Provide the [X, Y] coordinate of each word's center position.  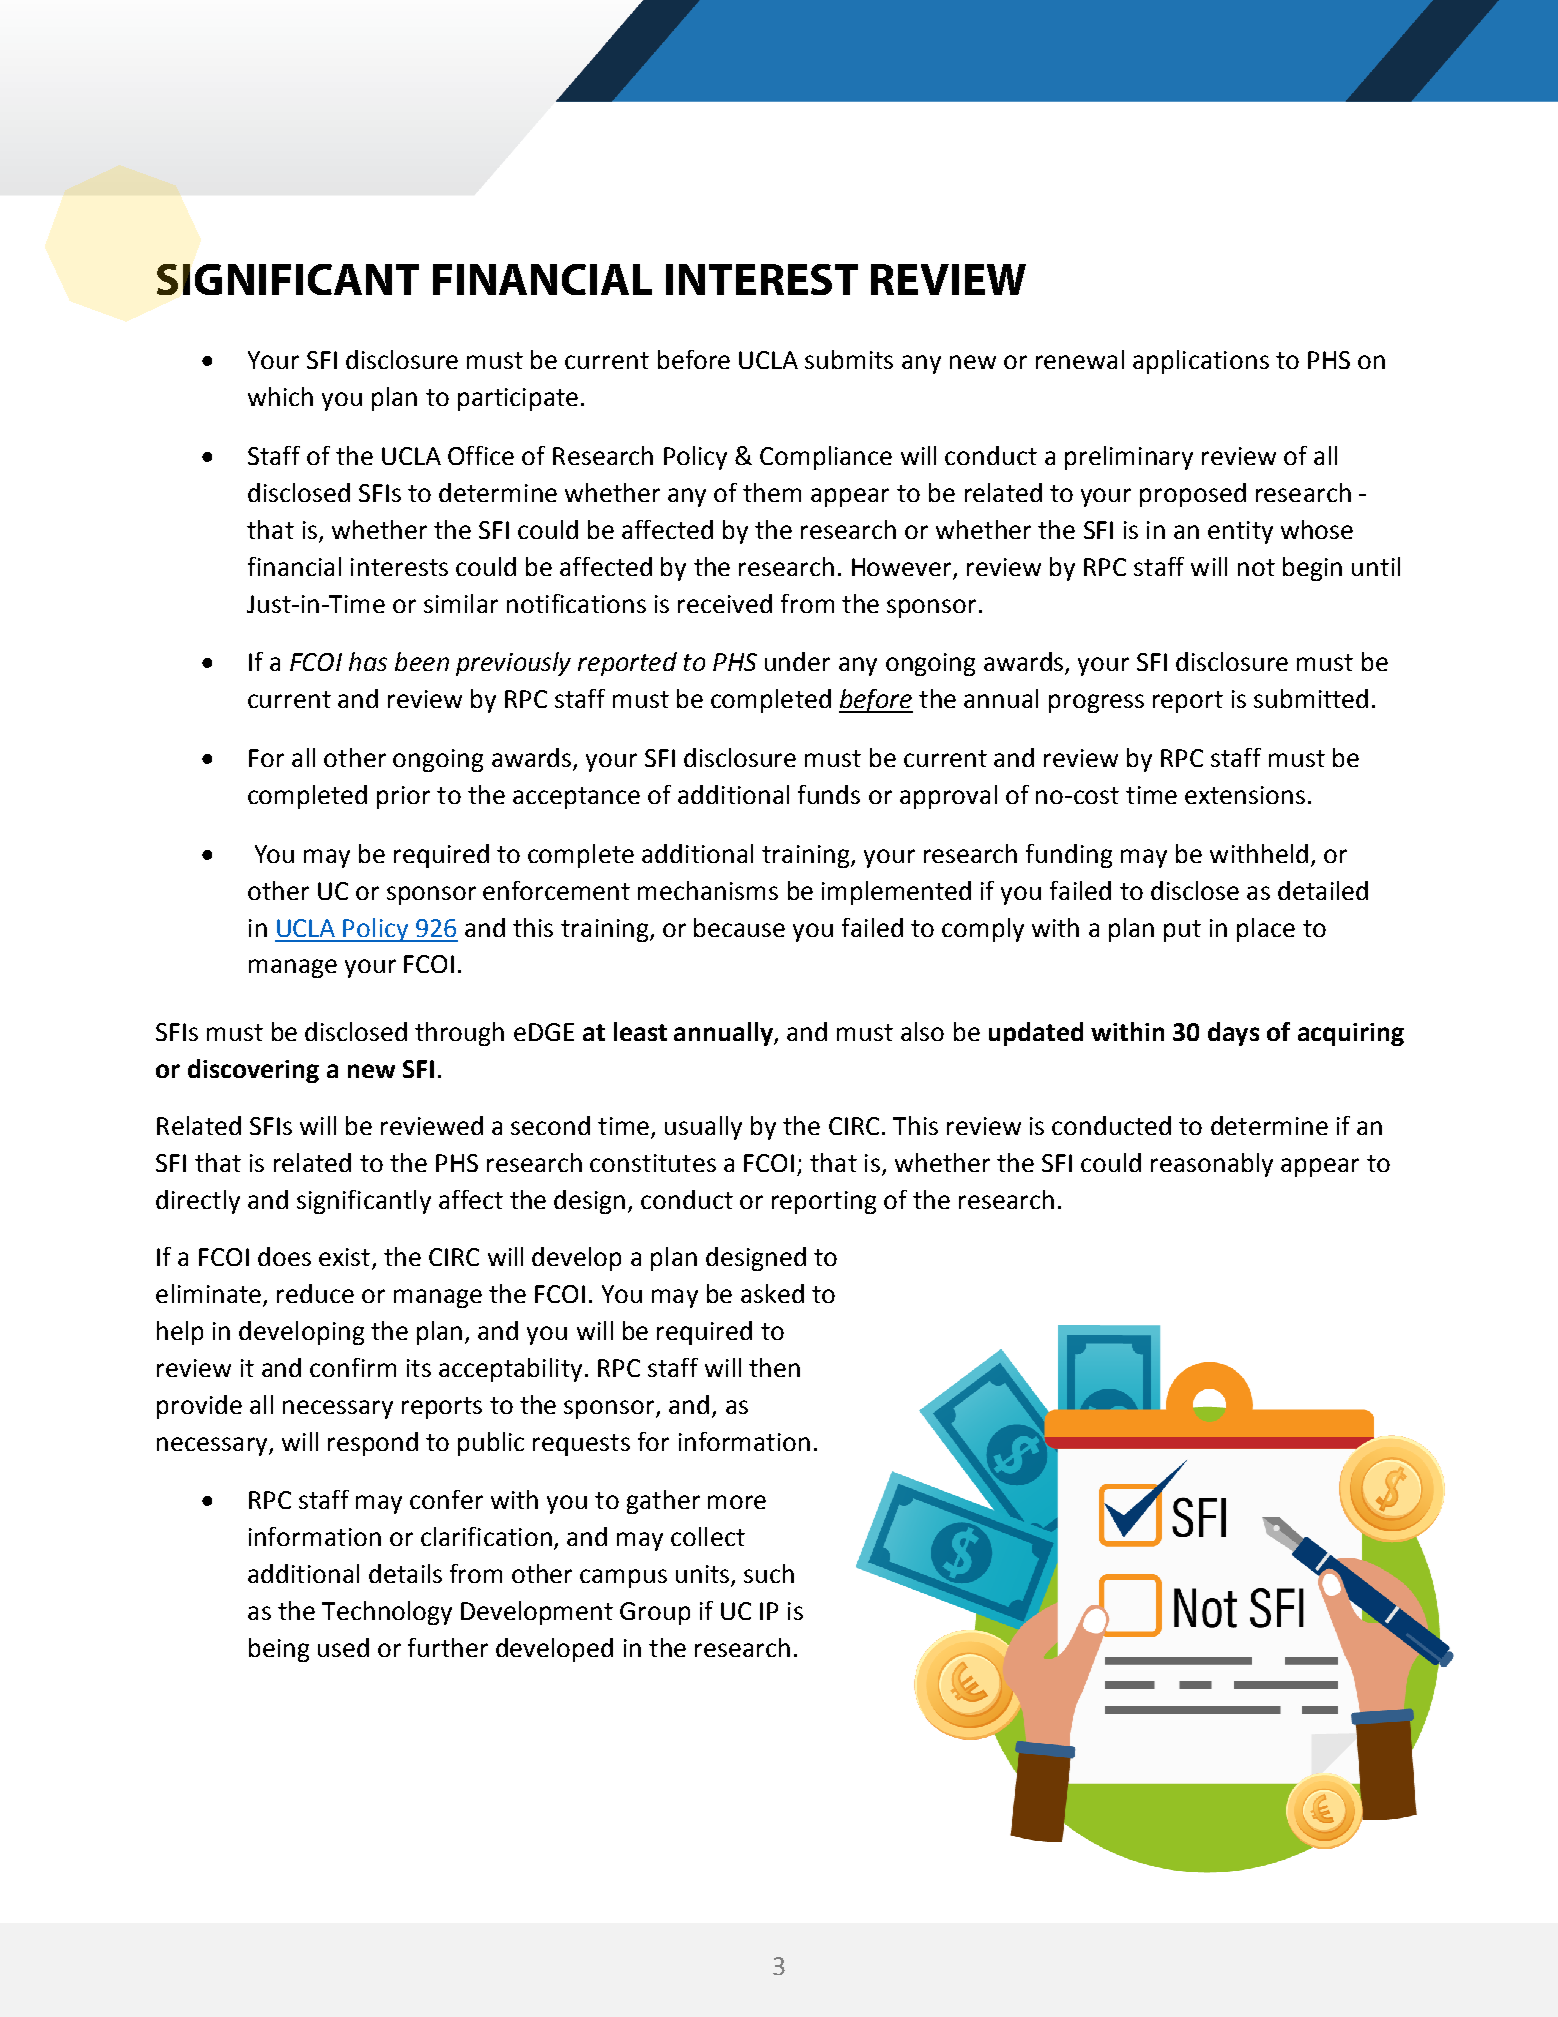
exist [344, 1257]
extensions [1245, 795]
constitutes [653, 1163]
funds [829, 794]
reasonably [1212, 1165]
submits [849, 359]
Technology [387, 1613]
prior [403, 797]
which [280, 396]
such [769, 1573]
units [704, 1575]
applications [1201, 362]
